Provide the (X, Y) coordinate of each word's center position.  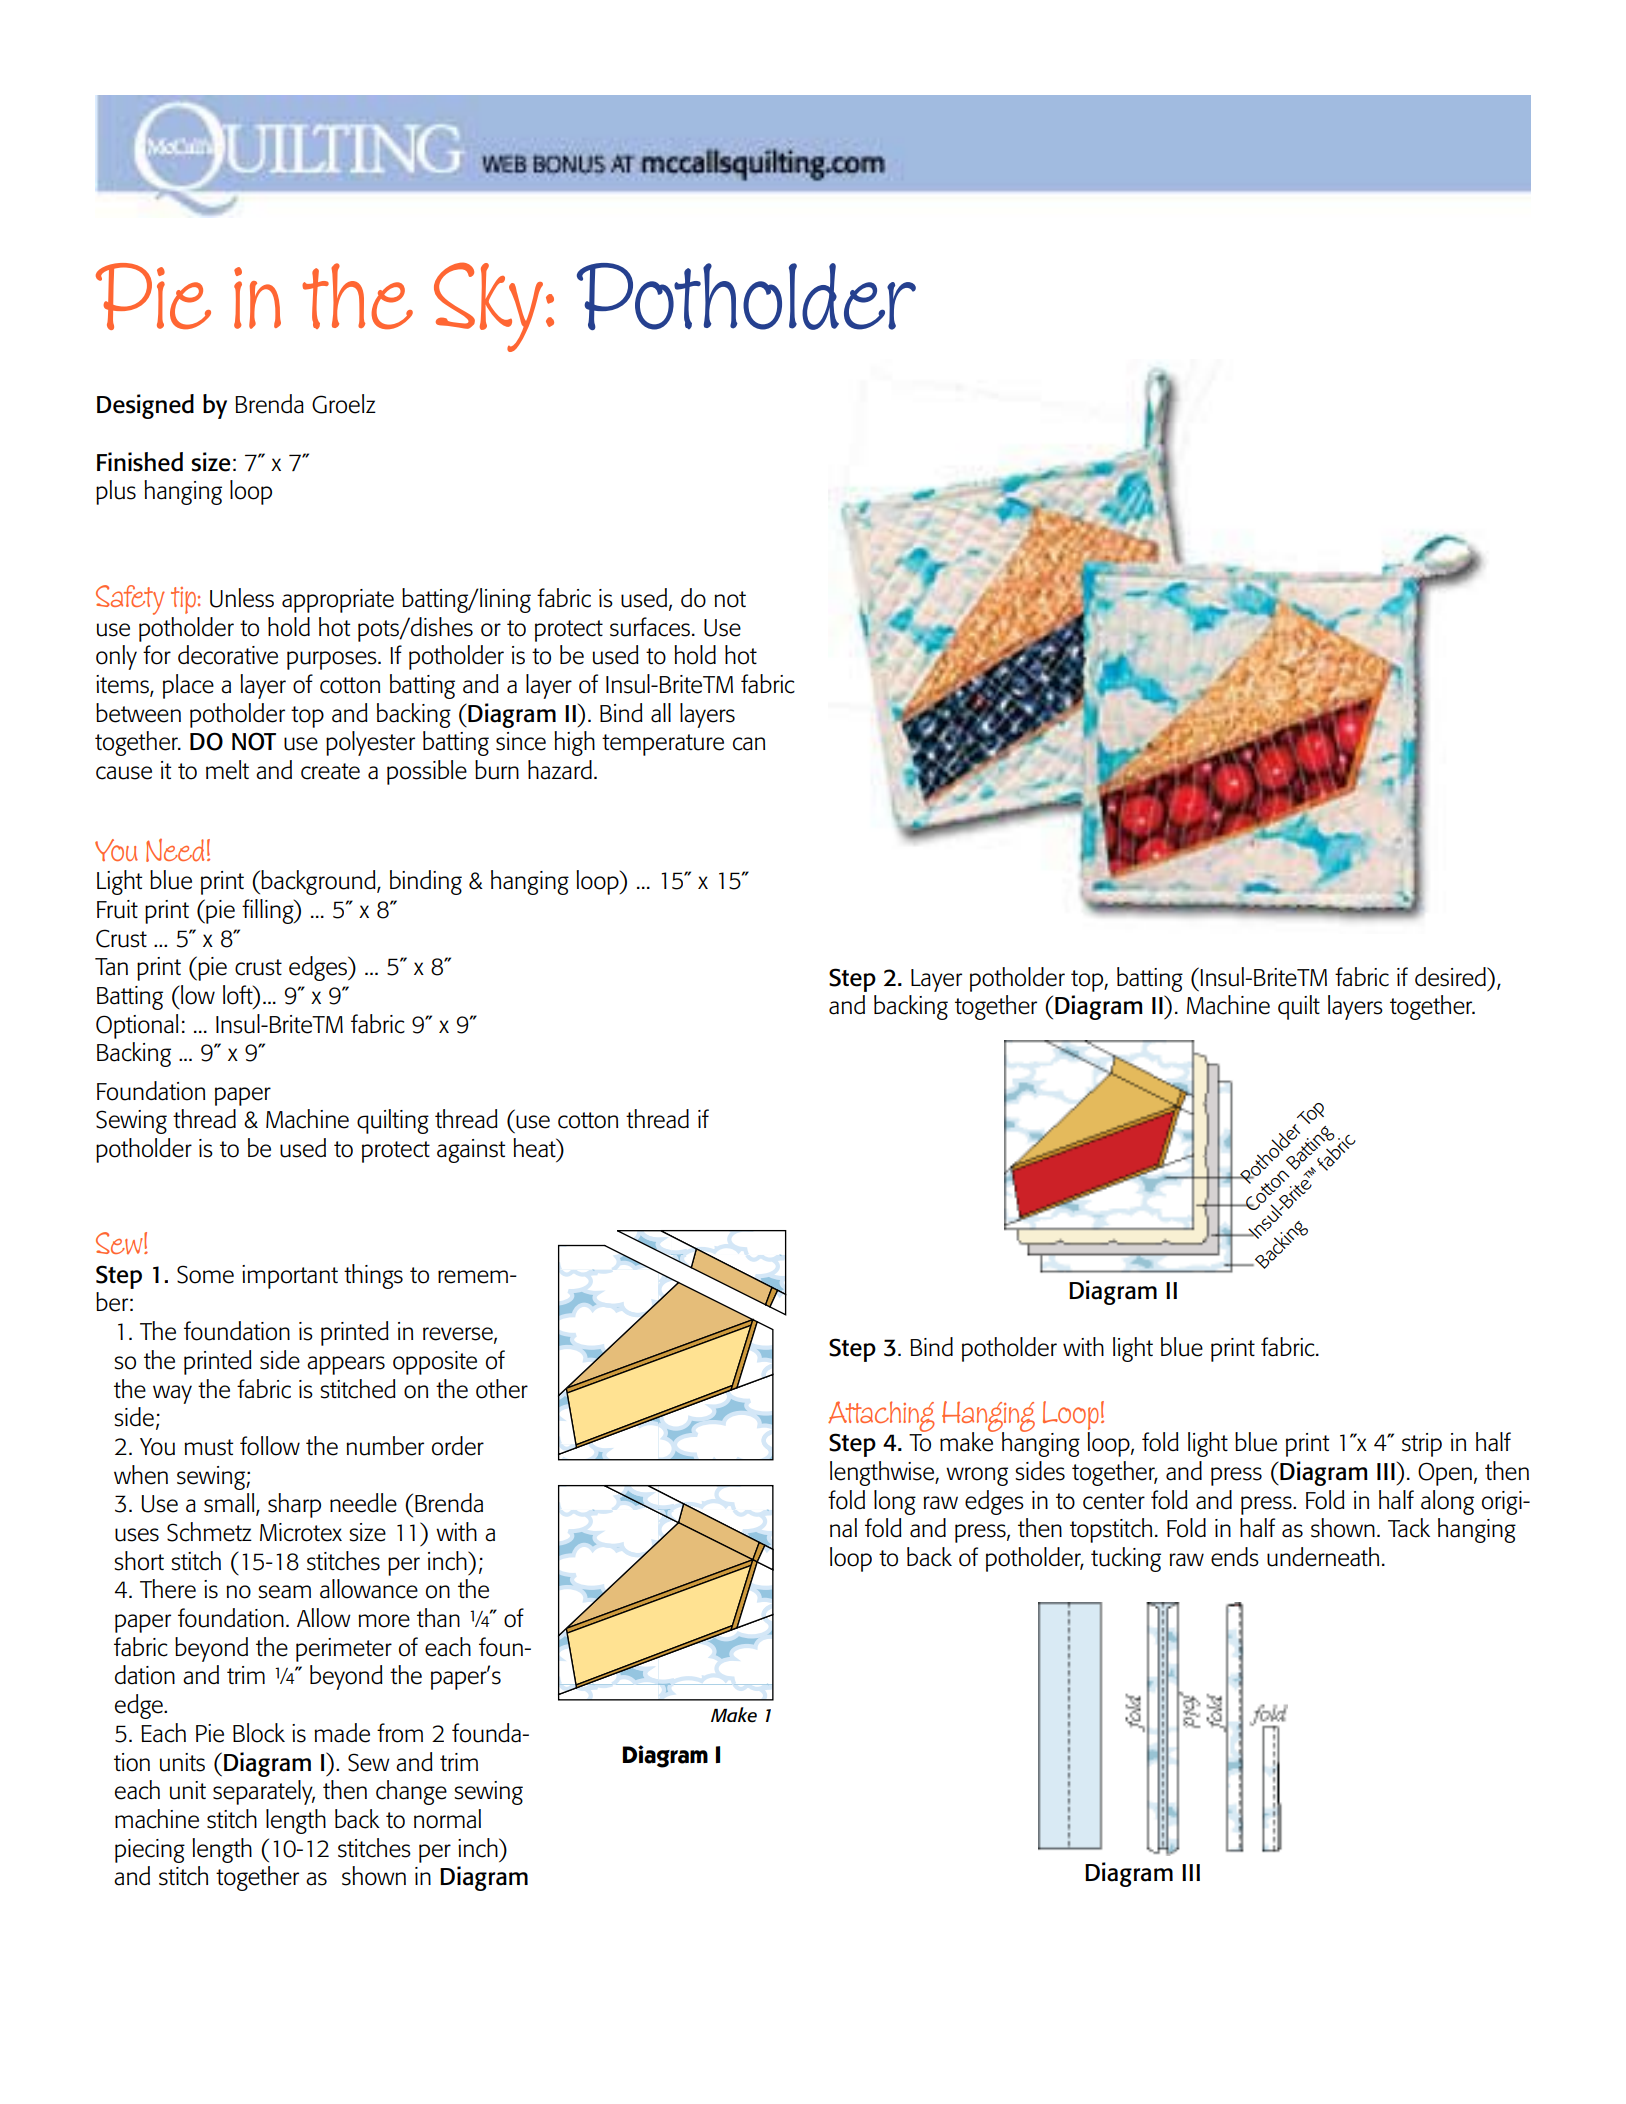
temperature (663, 745)
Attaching (881, 1417)
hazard (560, 770)
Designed (145, 406)
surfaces (650, 627)
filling (269, 911)
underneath (1323, 1557)
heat (535, 1148)
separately (264, 1792)
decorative (228, 655)
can (749, 744)
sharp (294, 1505)
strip (1422, 1445)
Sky (488, 307)
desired (1451, 977)
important (290, 1277)
